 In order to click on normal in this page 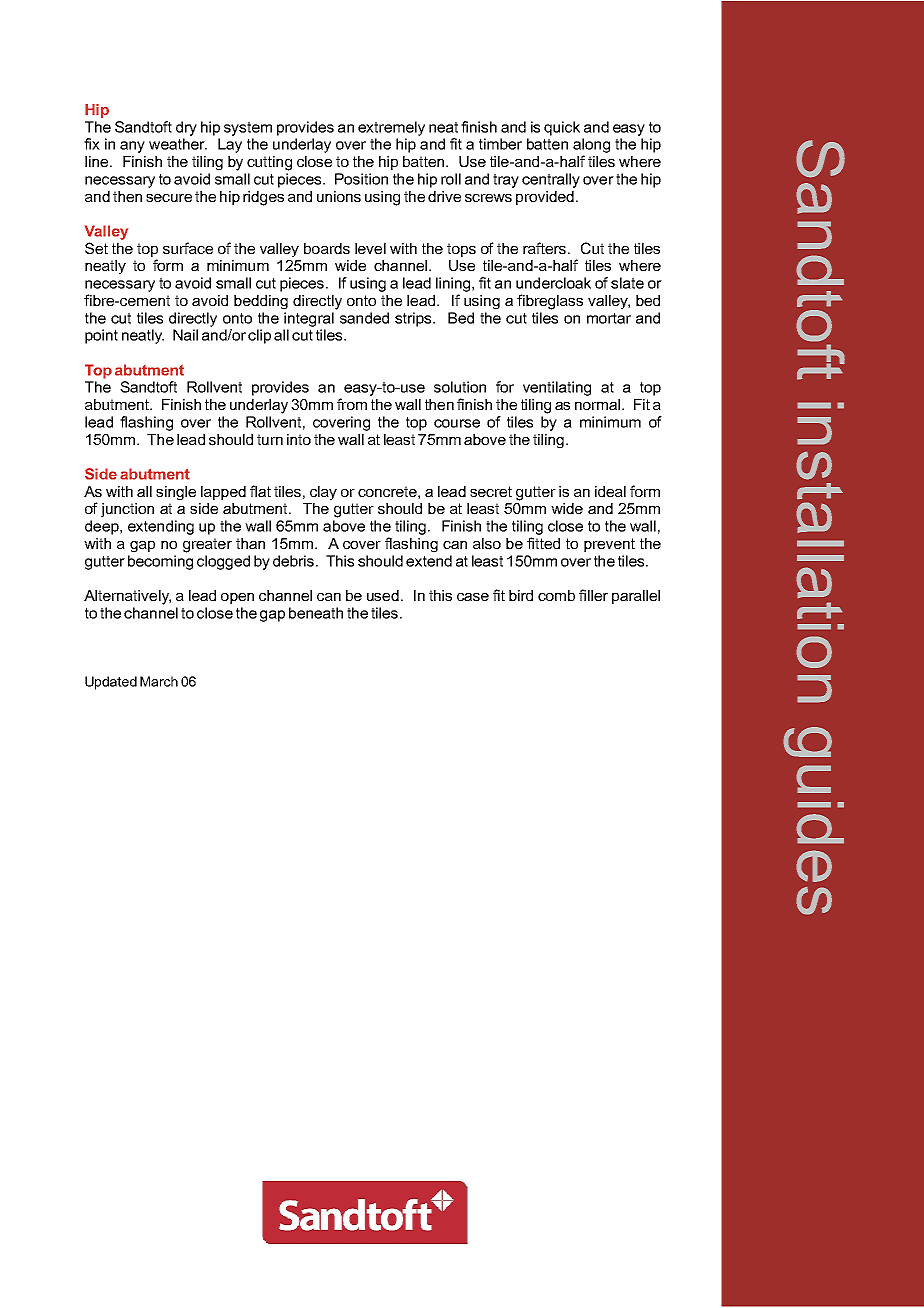, I will do `click(599, 404)`.
